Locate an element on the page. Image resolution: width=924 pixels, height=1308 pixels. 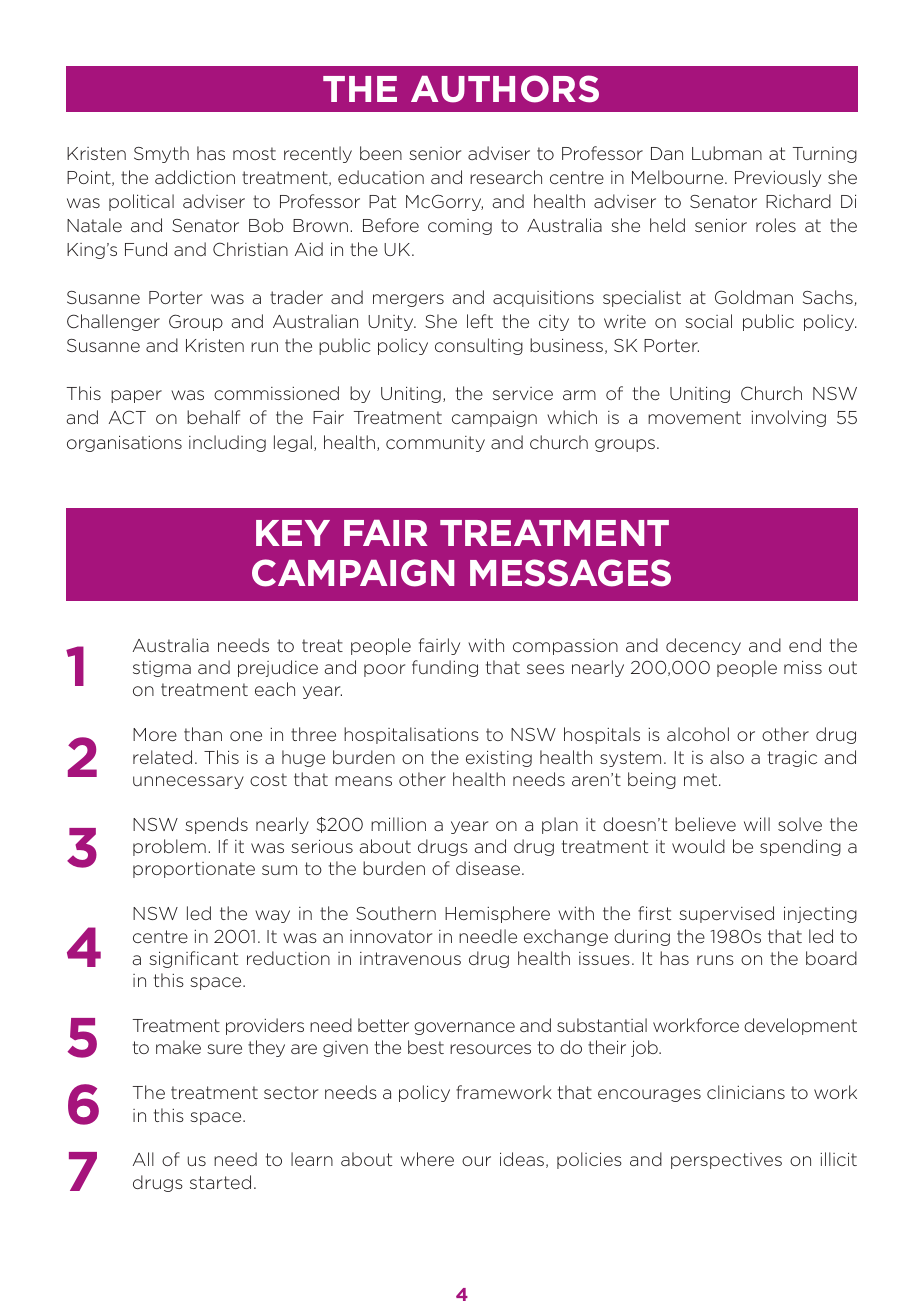
started is located at coordinates (220, 1182).
